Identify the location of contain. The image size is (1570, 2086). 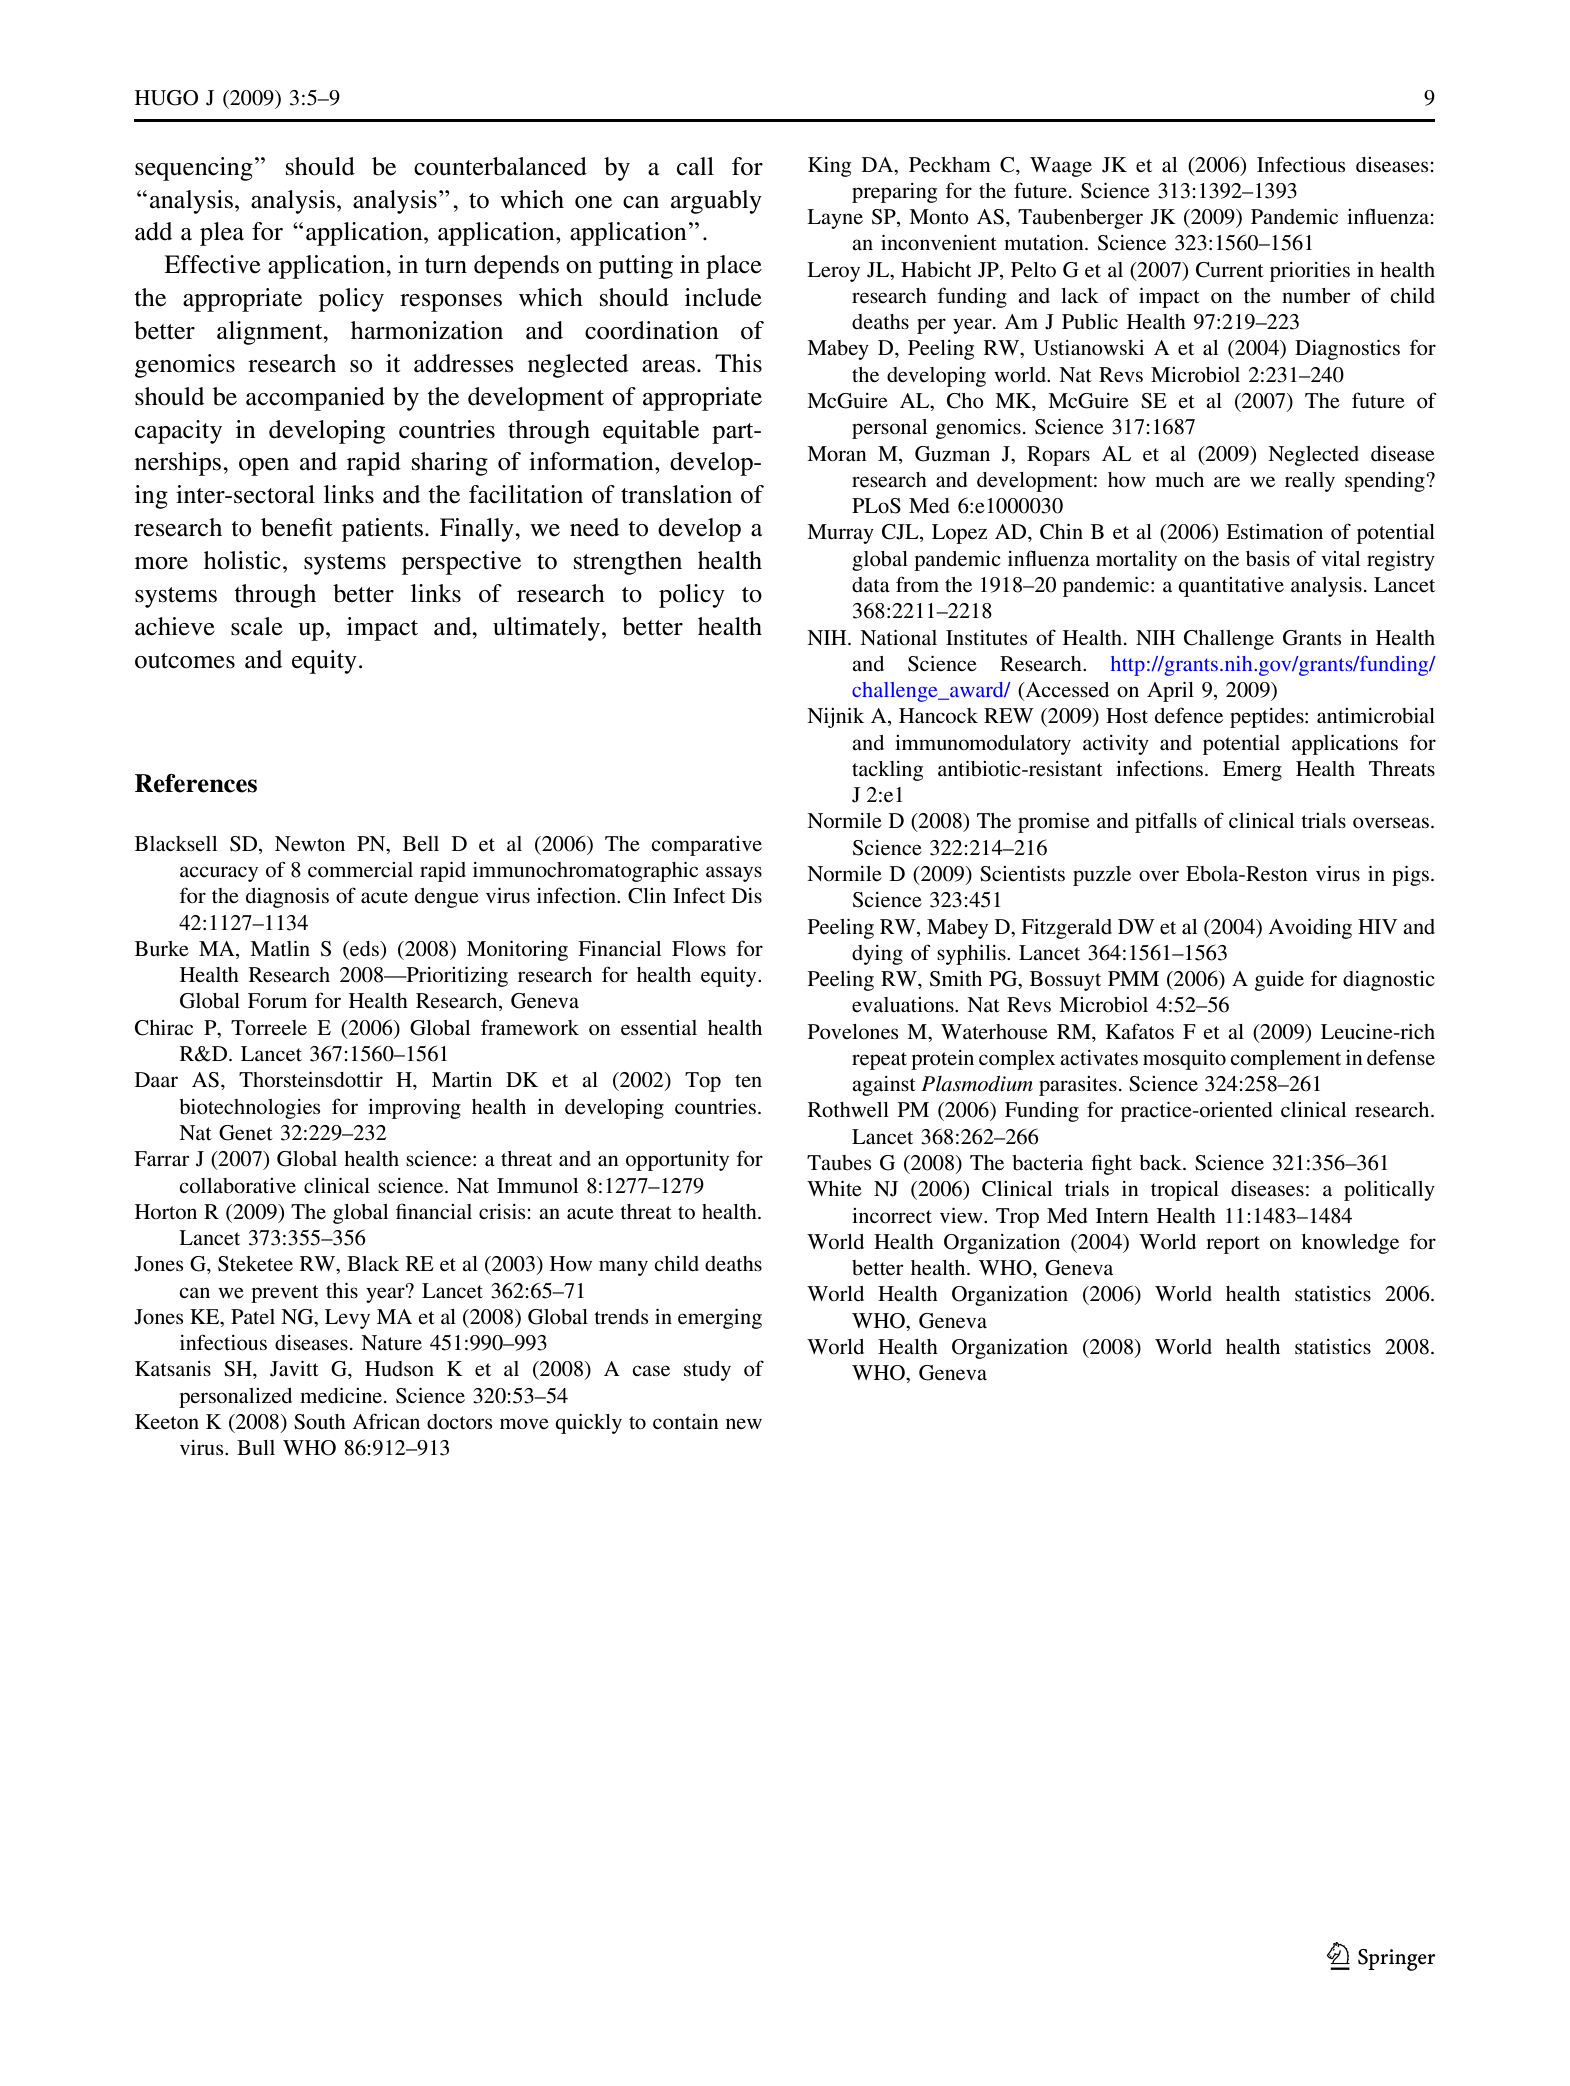
(686, 1421).
